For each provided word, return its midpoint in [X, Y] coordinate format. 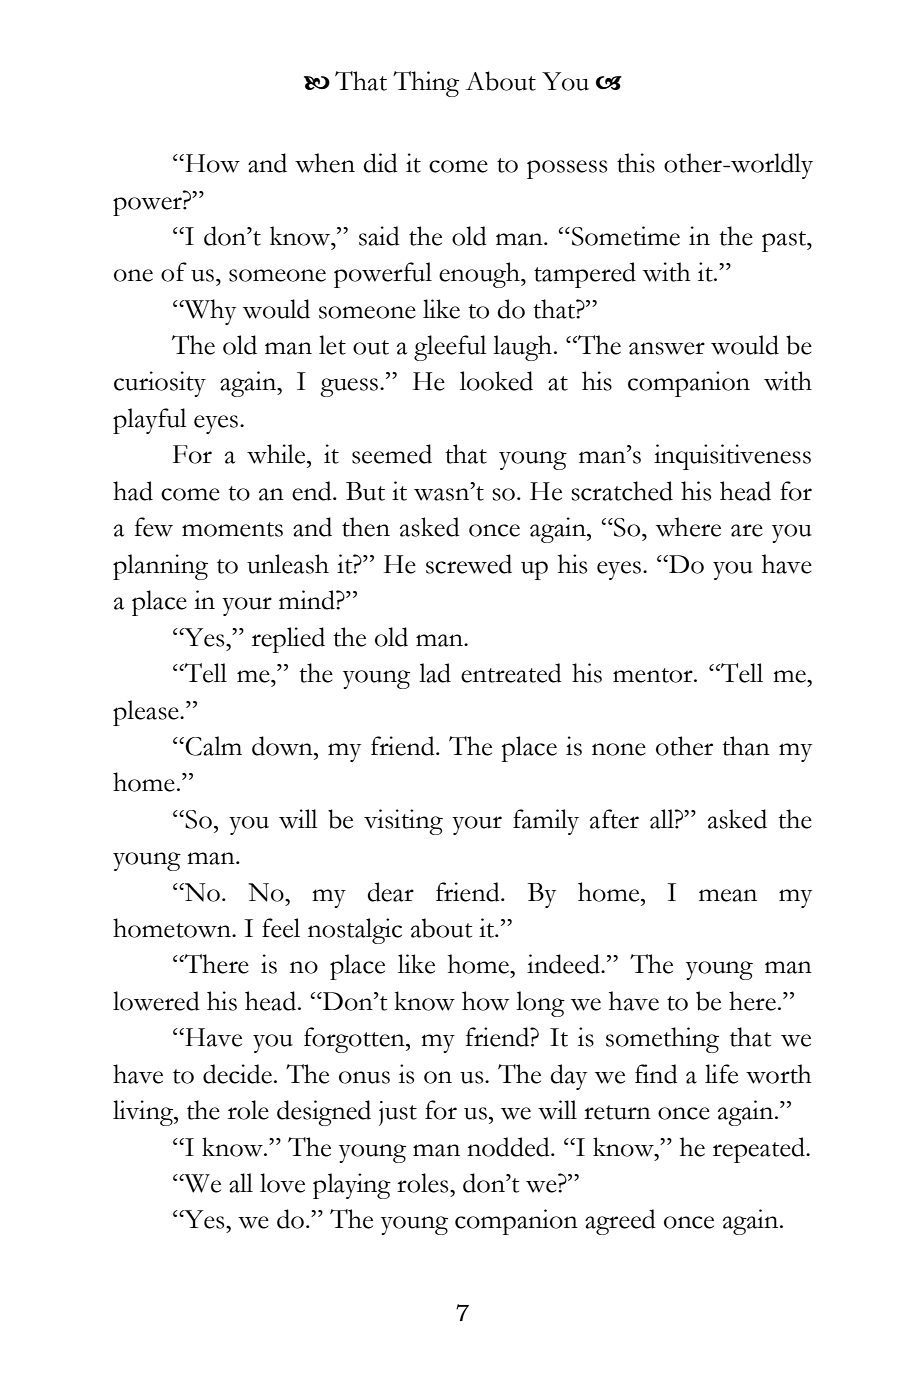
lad [435, 673]
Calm [213, 746]
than [746, 746]
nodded [509, 1147]
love [282, 1183]
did [381, 163]
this [636, 163]
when [325, 163]
